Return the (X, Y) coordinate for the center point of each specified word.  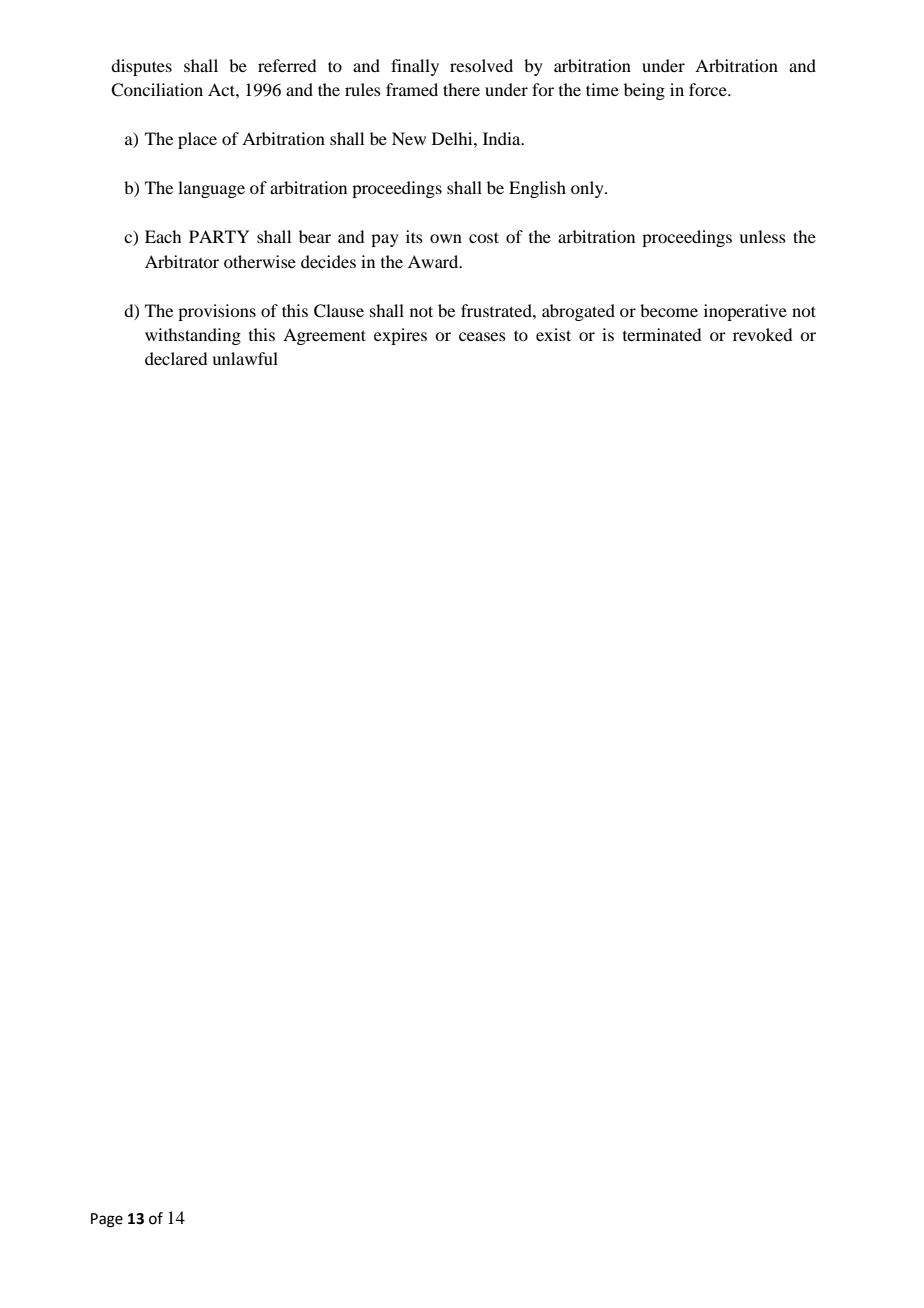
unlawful (245, 358)
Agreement (324, 336)
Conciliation (157, 90)
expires (400, 336)
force (709, 89)
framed (412, 89)
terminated (662, 334)
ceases (482, 336)
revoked (762, 334)
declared (176, 358)
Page (107, 1220)
